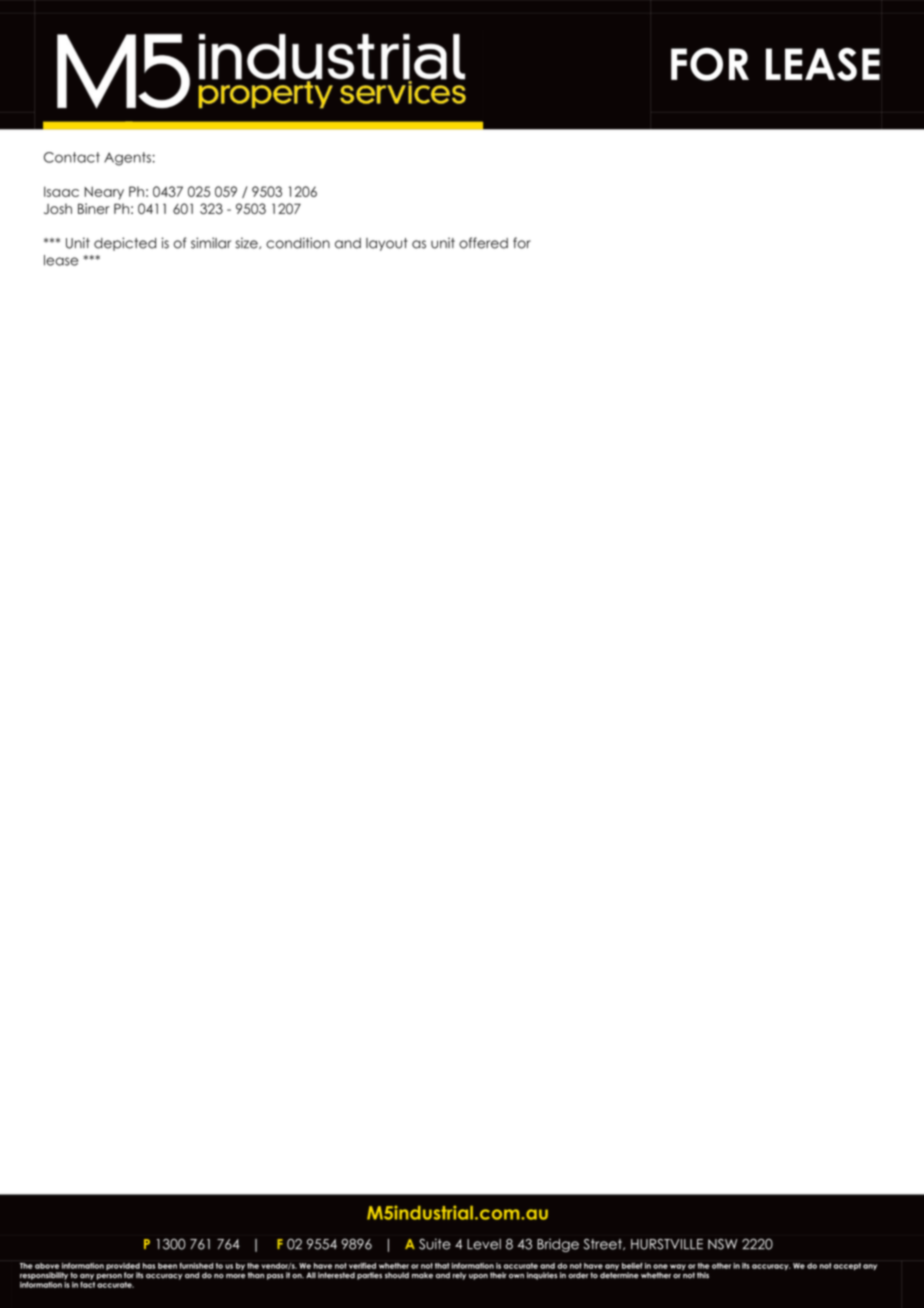  I want to click on offered, so click(483, 243).
